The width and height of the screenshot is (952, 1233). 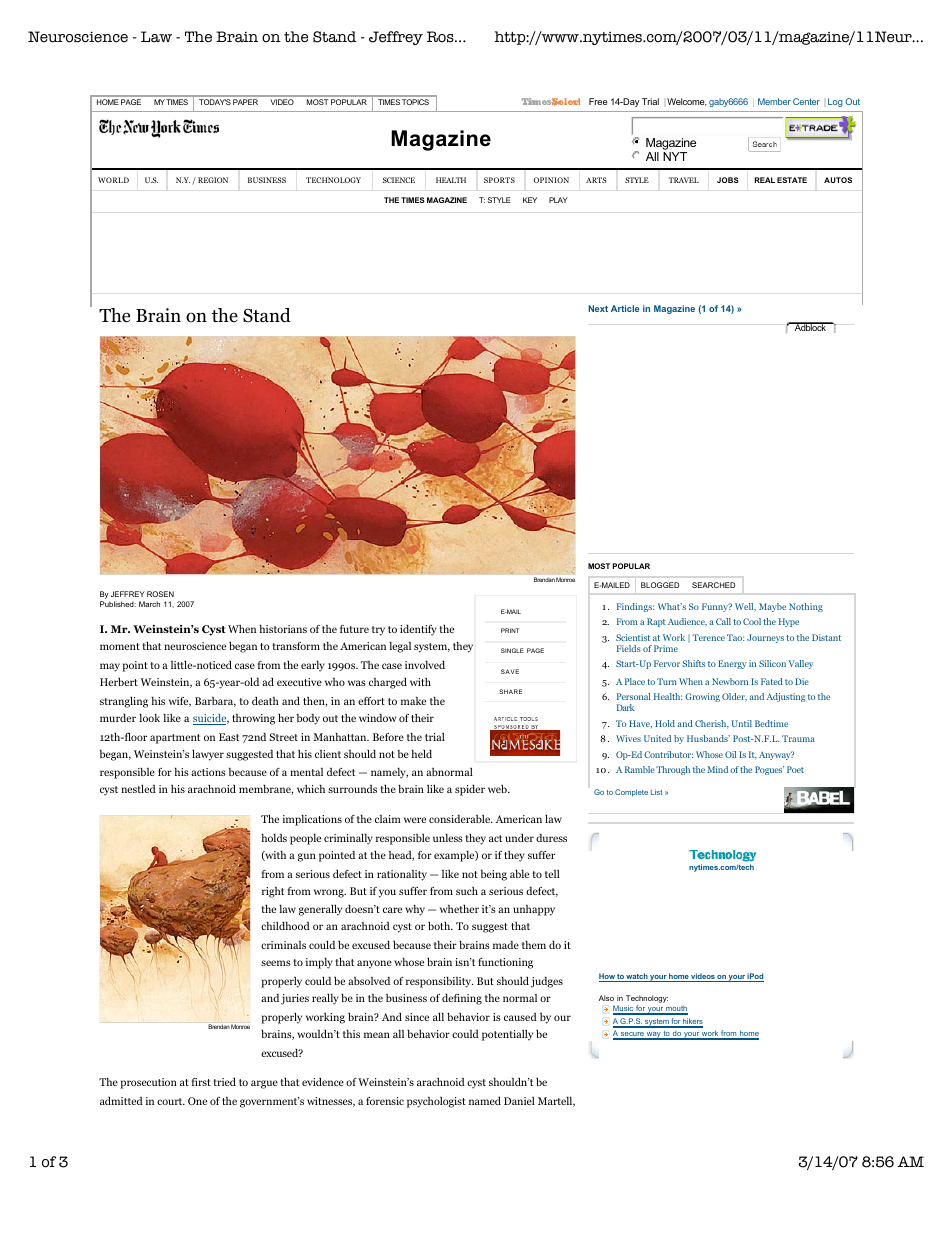 What do you see at coordinates (208, 755) in the screenshot?
I see `lawyer` at bounding box center [208, 755].
